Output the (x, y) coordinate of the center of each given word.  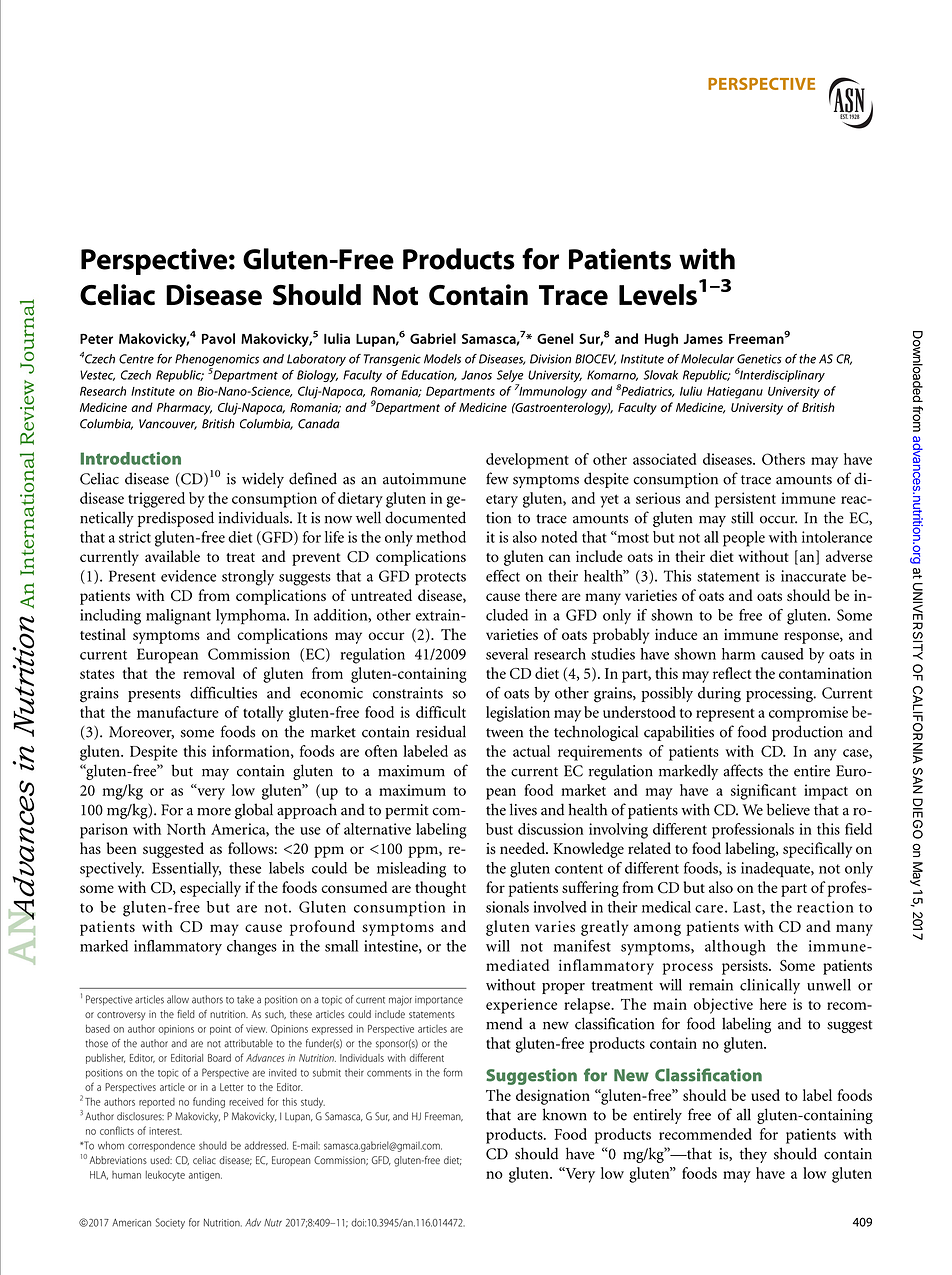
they (753, 1155)
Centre (136, 359)
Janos (476, 375)
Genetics (759, 359)
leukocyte (165, 1176)
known (565, 1114)
